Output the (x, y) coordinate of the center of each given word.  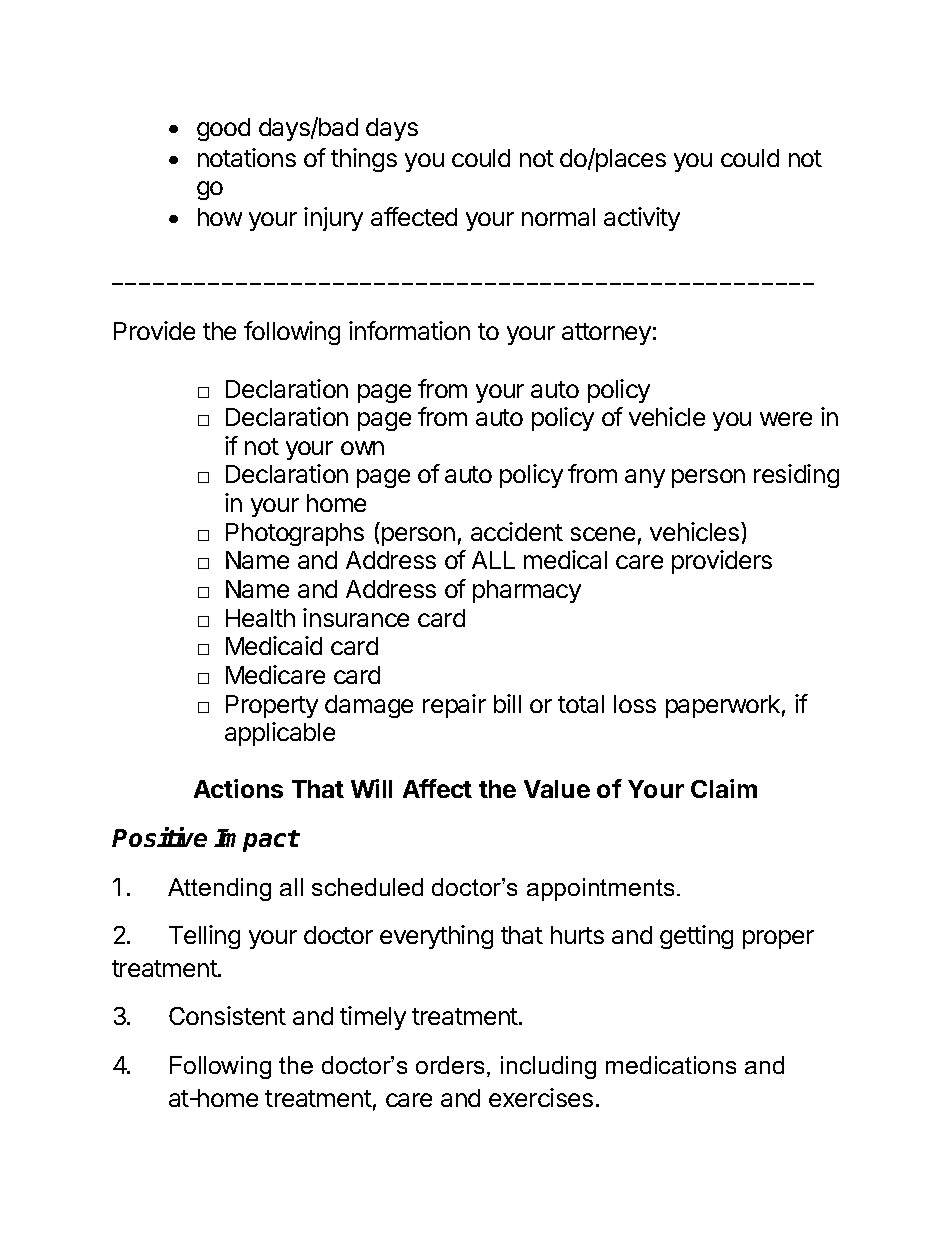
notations (247, 157)
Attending (219, 889)
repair (454, 706)
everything (436, 937)
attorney (606, 334)
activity (642, 219)
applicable (280, 734)
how (220, 217)
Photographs (295, 534)
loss (635, 704)
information (409, 330)
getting (696, 937)
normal (558, 217)
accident (517, 531)
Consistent (227, 1015)
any (645, 478)
